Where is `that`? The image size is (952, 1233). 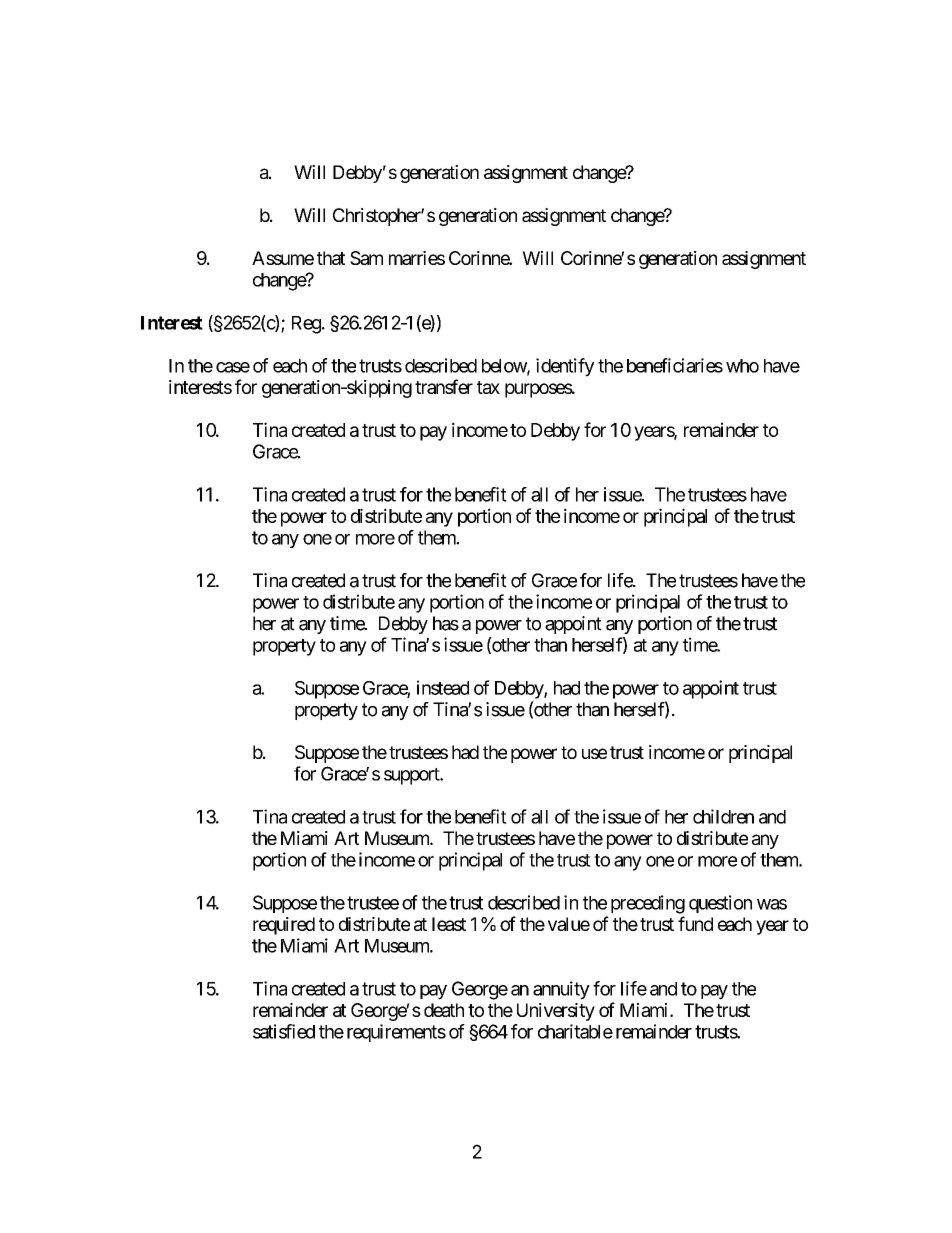
that is located at coordinates (331, 258).
